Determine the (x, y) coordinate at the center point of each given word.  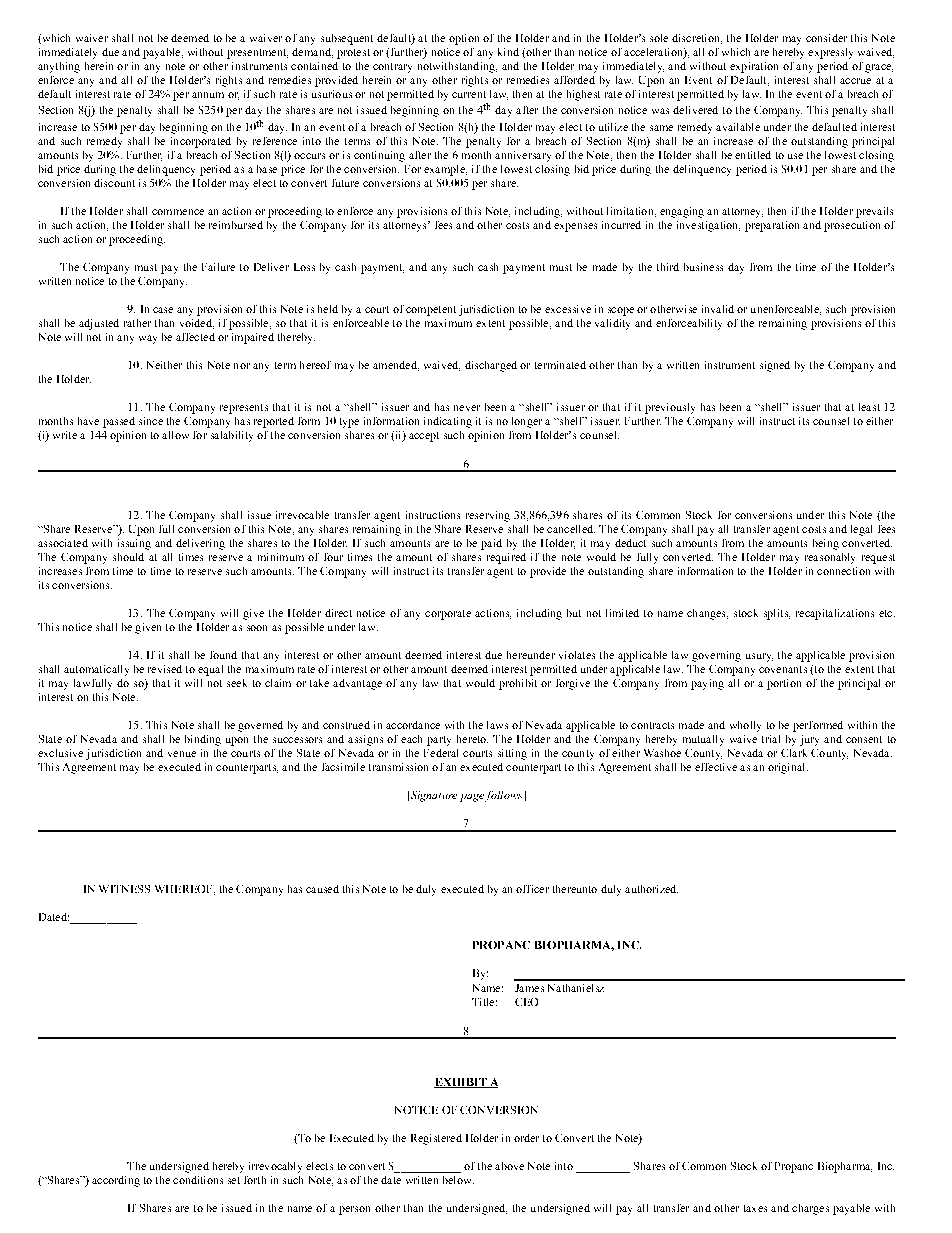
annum (208, 95)
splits (777, 614)
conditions (198, 1180)
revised (165, 669)
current (469, 94)
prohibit (518, 684)
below (458, 1180)
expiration (754, 67)
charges (810, 1209)
